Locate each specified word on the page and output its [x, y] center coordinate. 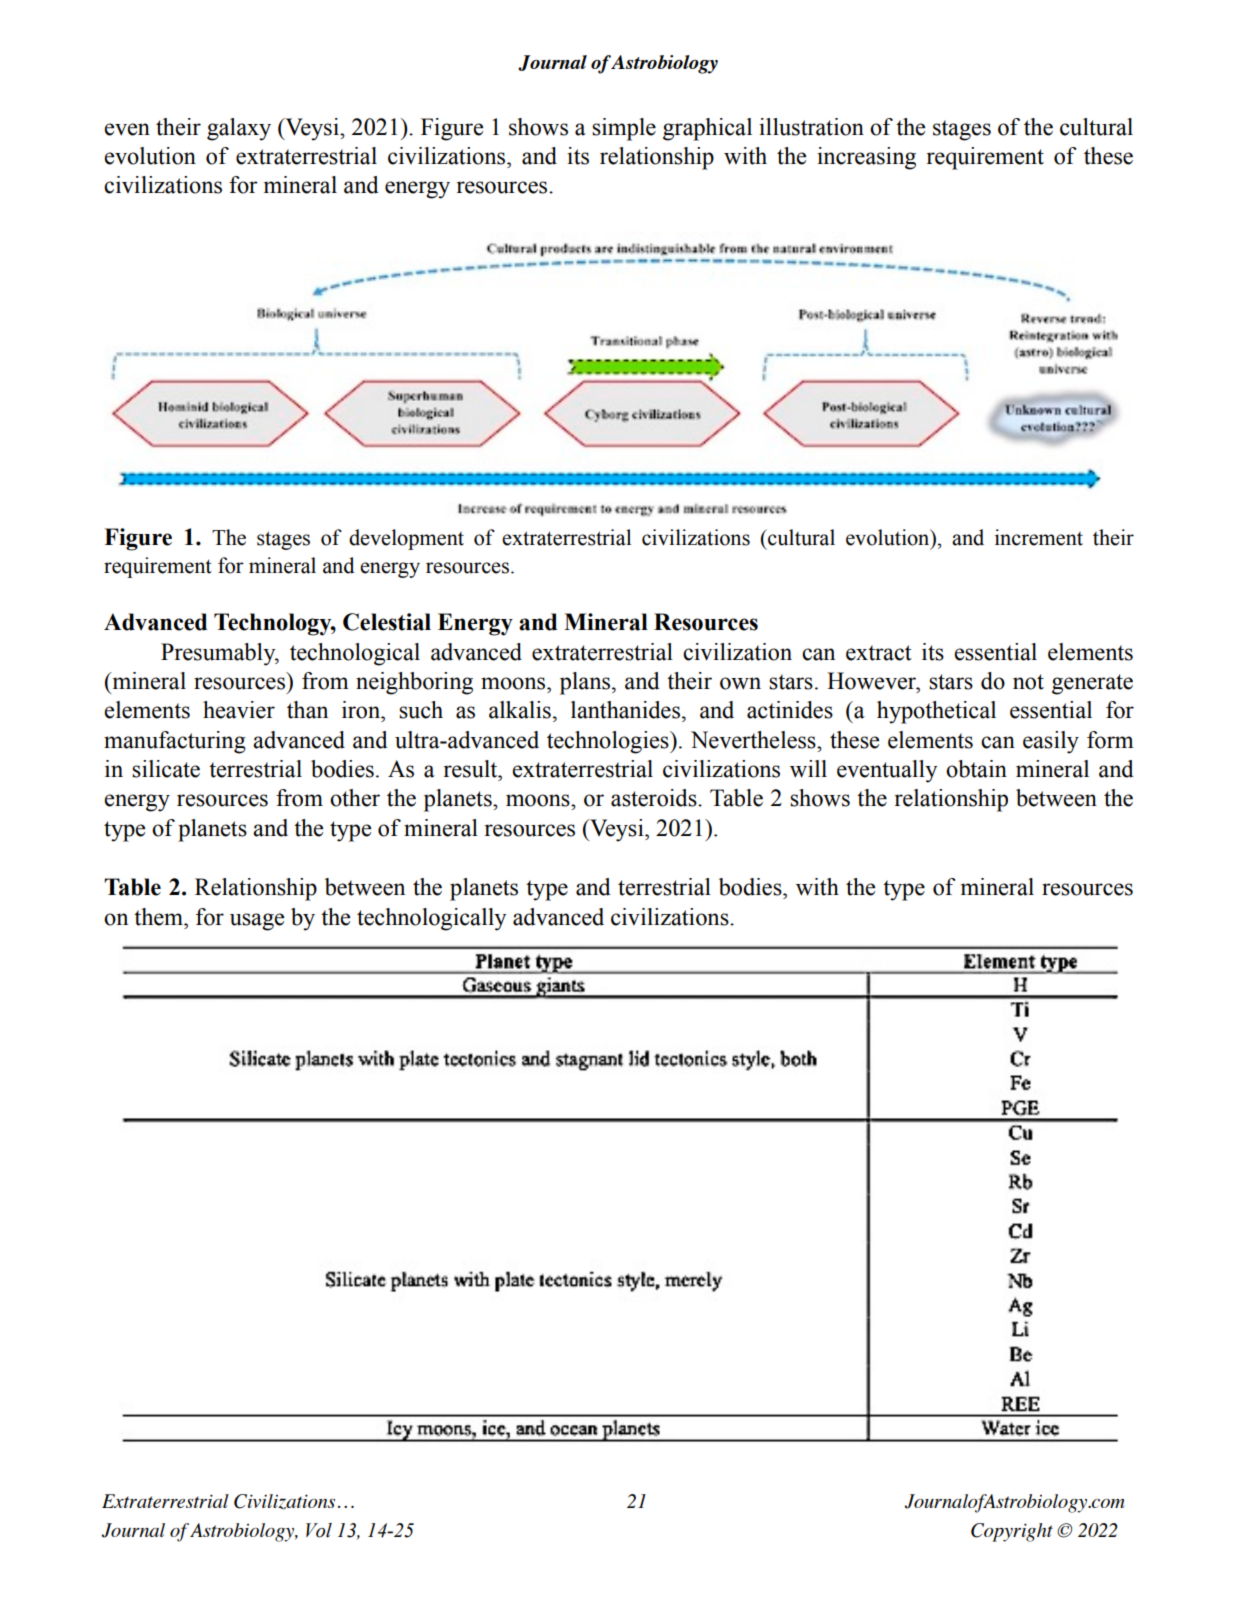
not [1028, 682]
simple [624, 129]
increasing [866, 158]
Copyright [1012, 1532]
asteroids [655, 798]
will [808, 769]
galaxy [239, 129]
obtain [976, 769]
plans [586, 683]
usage [257, 922]
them [160, 917]
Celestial [387, 622]
